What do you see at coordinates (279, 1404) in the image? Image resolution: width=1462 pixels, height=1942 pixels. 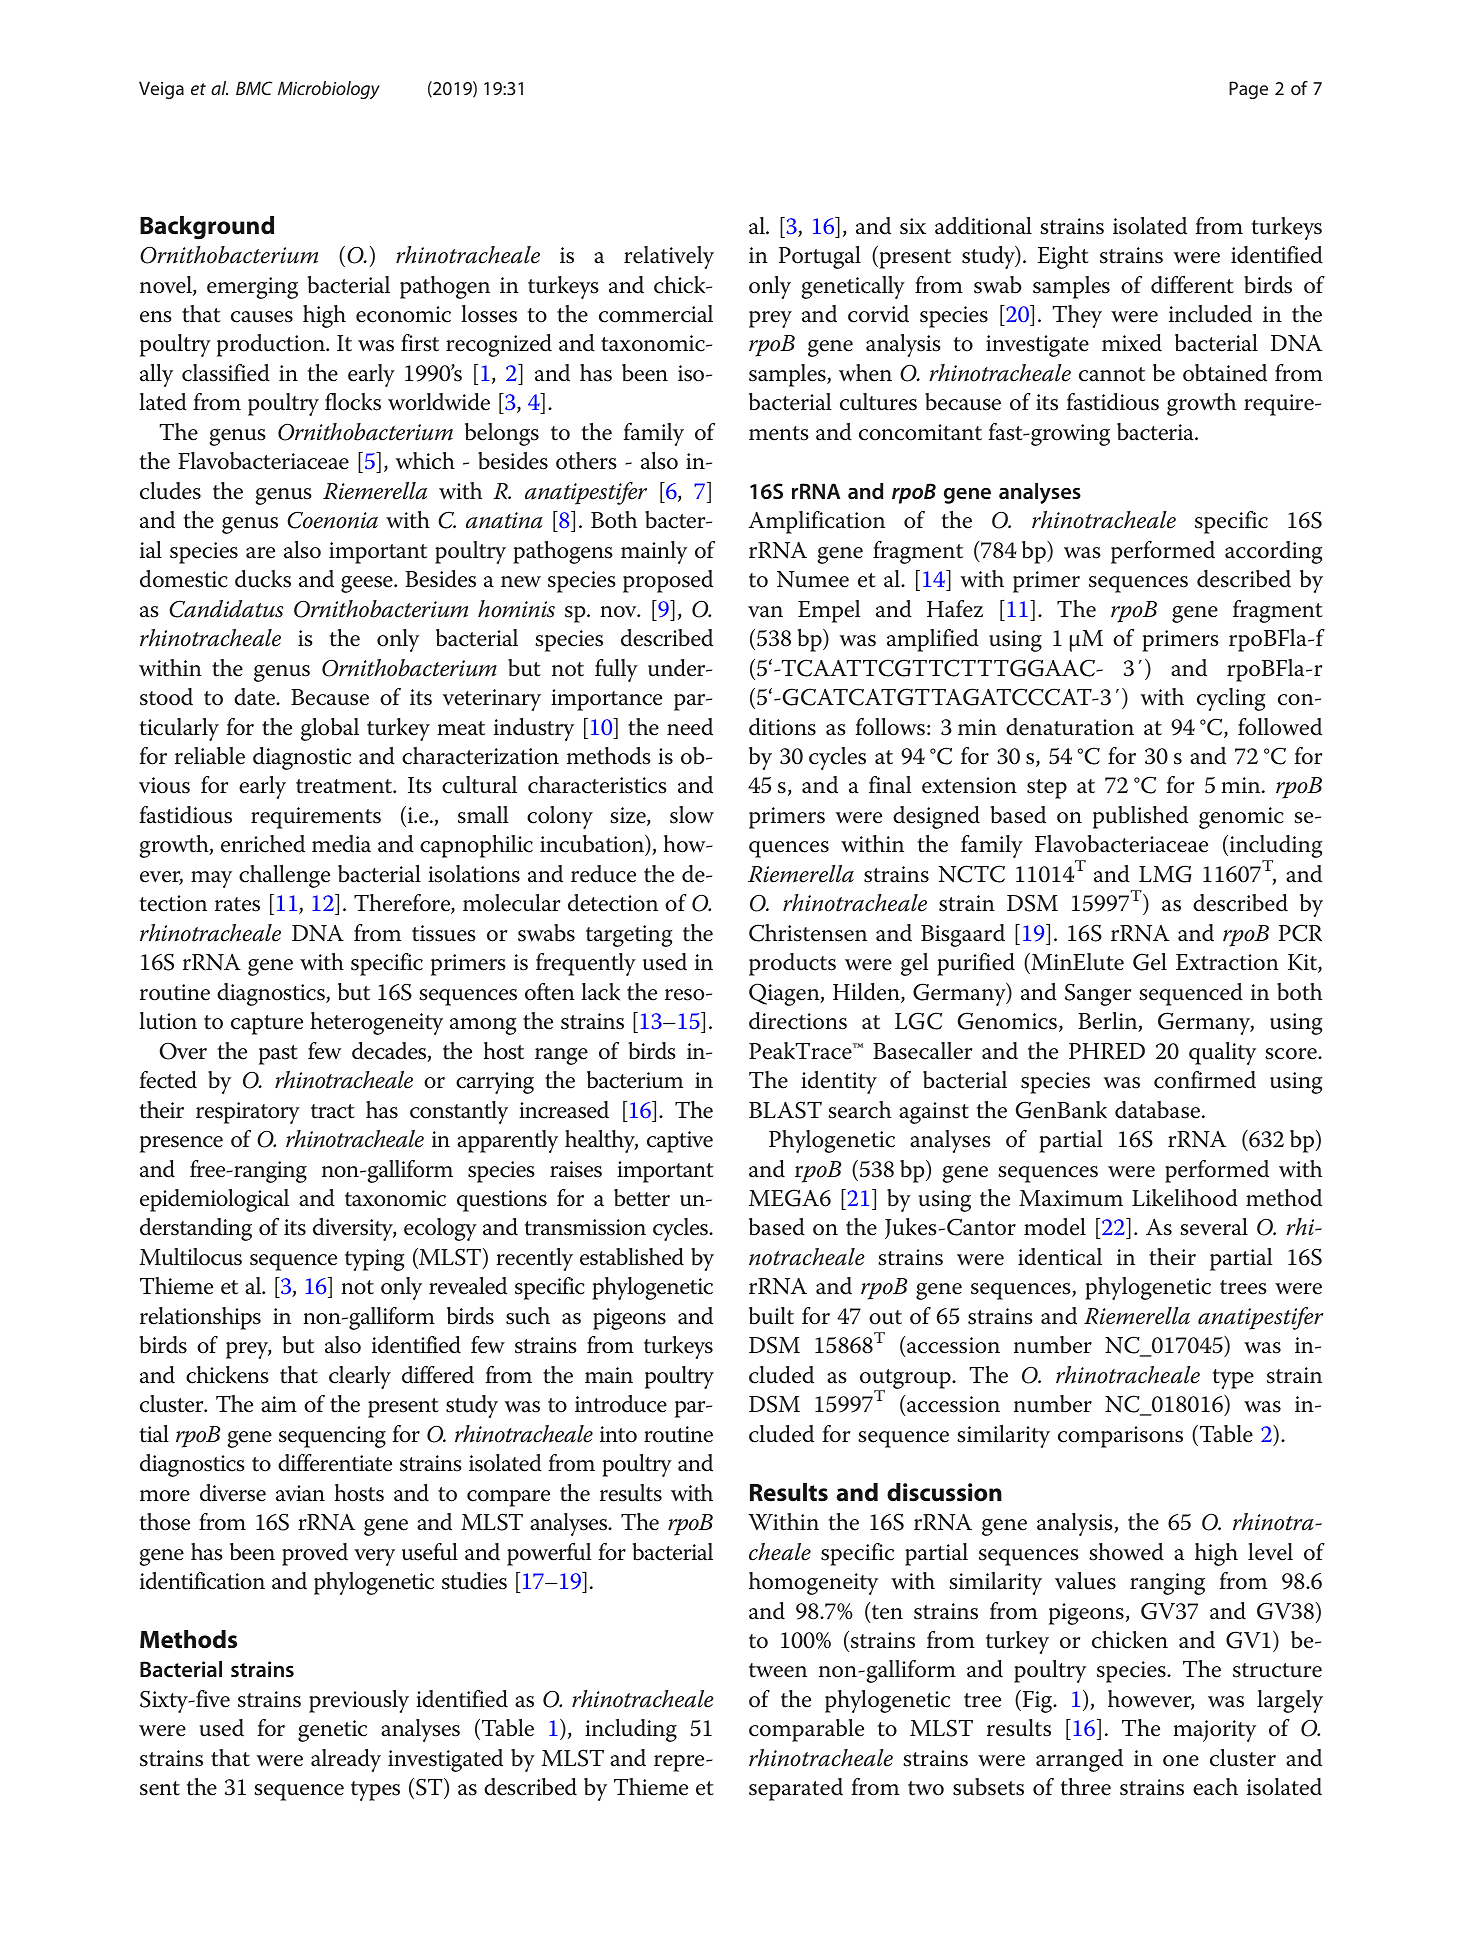 I see `aim` at bounding box center [279, 1404].
